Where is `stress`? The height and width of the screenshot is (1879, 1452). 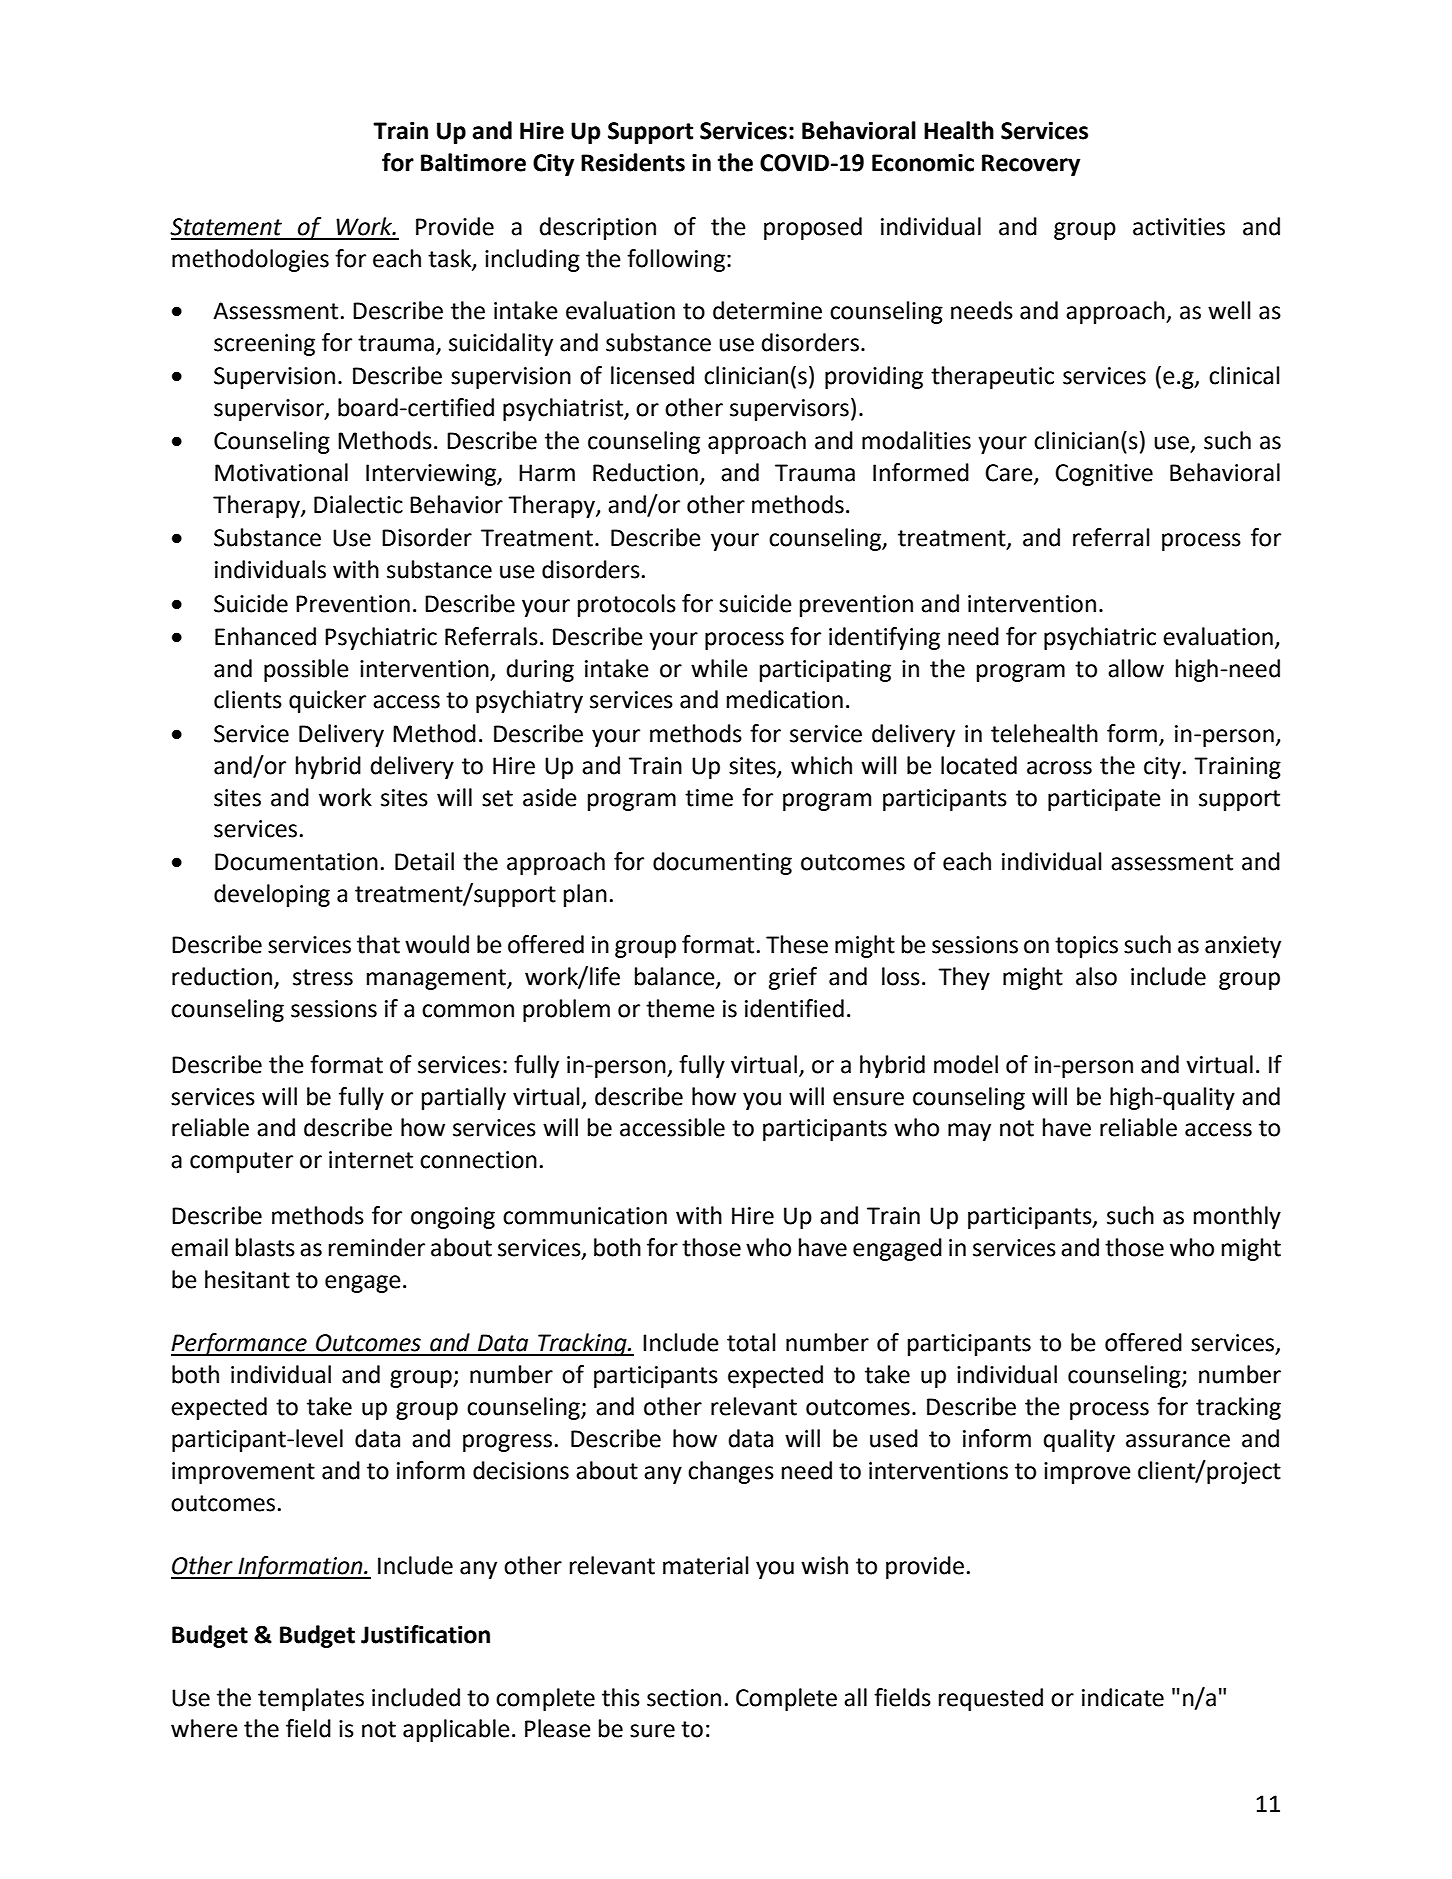 stress is located at coordinates (323, 977).
